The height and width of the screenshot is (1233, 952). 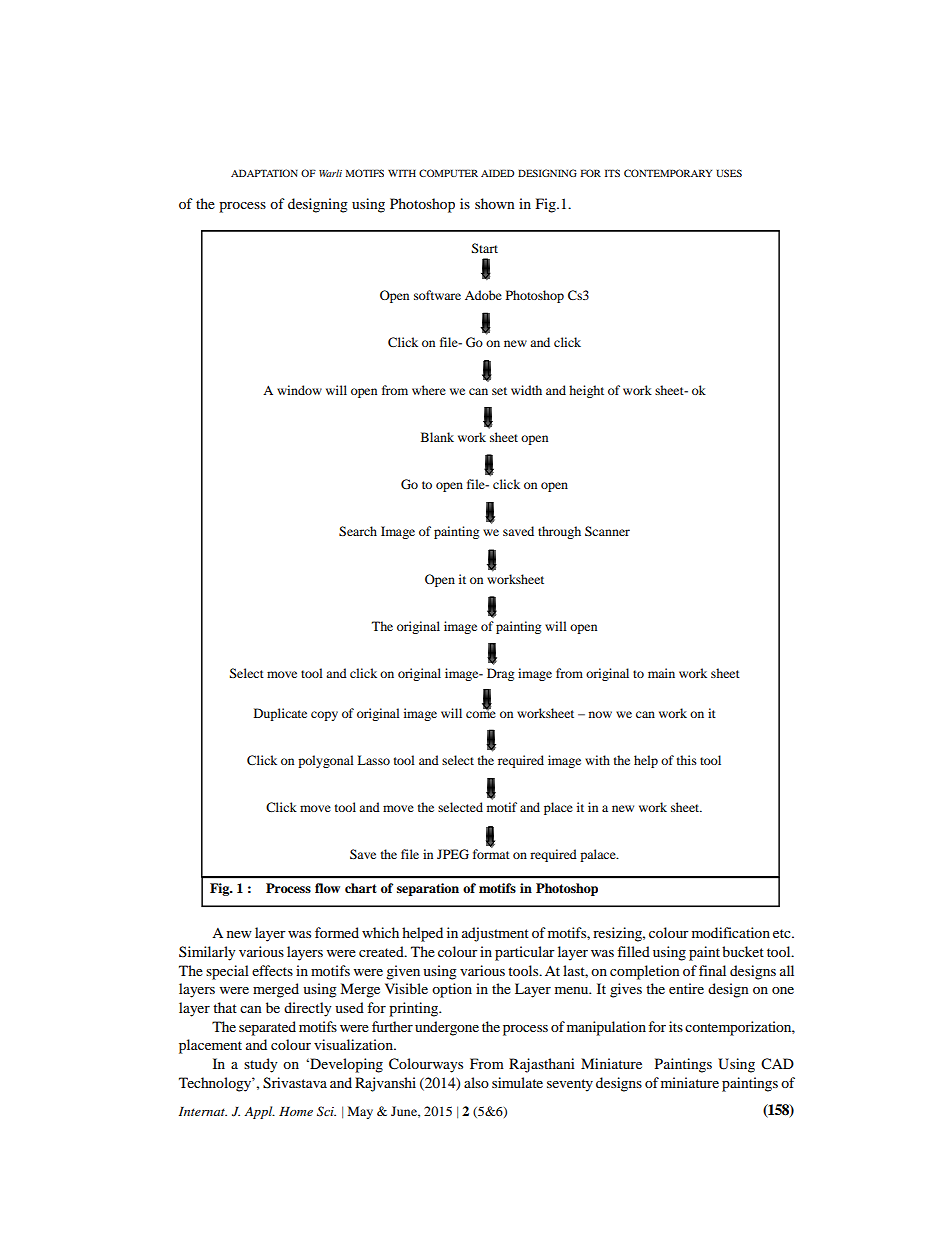 I want to click on also, so click(x=476, y=1082).
